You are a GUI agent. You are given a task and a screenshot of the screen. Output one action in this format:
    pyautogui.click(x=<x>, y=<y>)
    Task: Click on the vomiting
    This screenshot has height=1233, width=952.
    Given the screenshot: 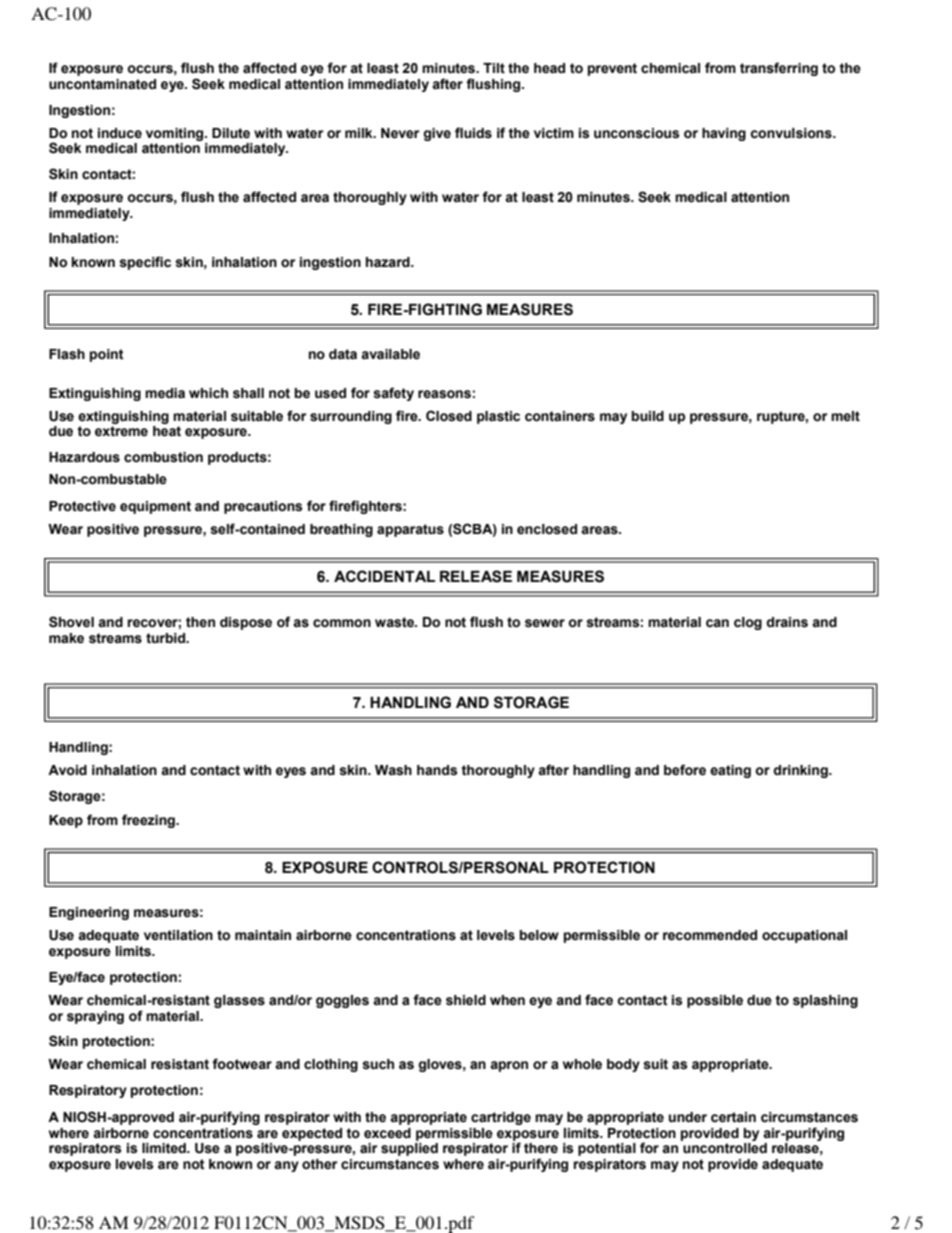 What is the action you would take?
    pyautogui.click(x=176, y=134)
